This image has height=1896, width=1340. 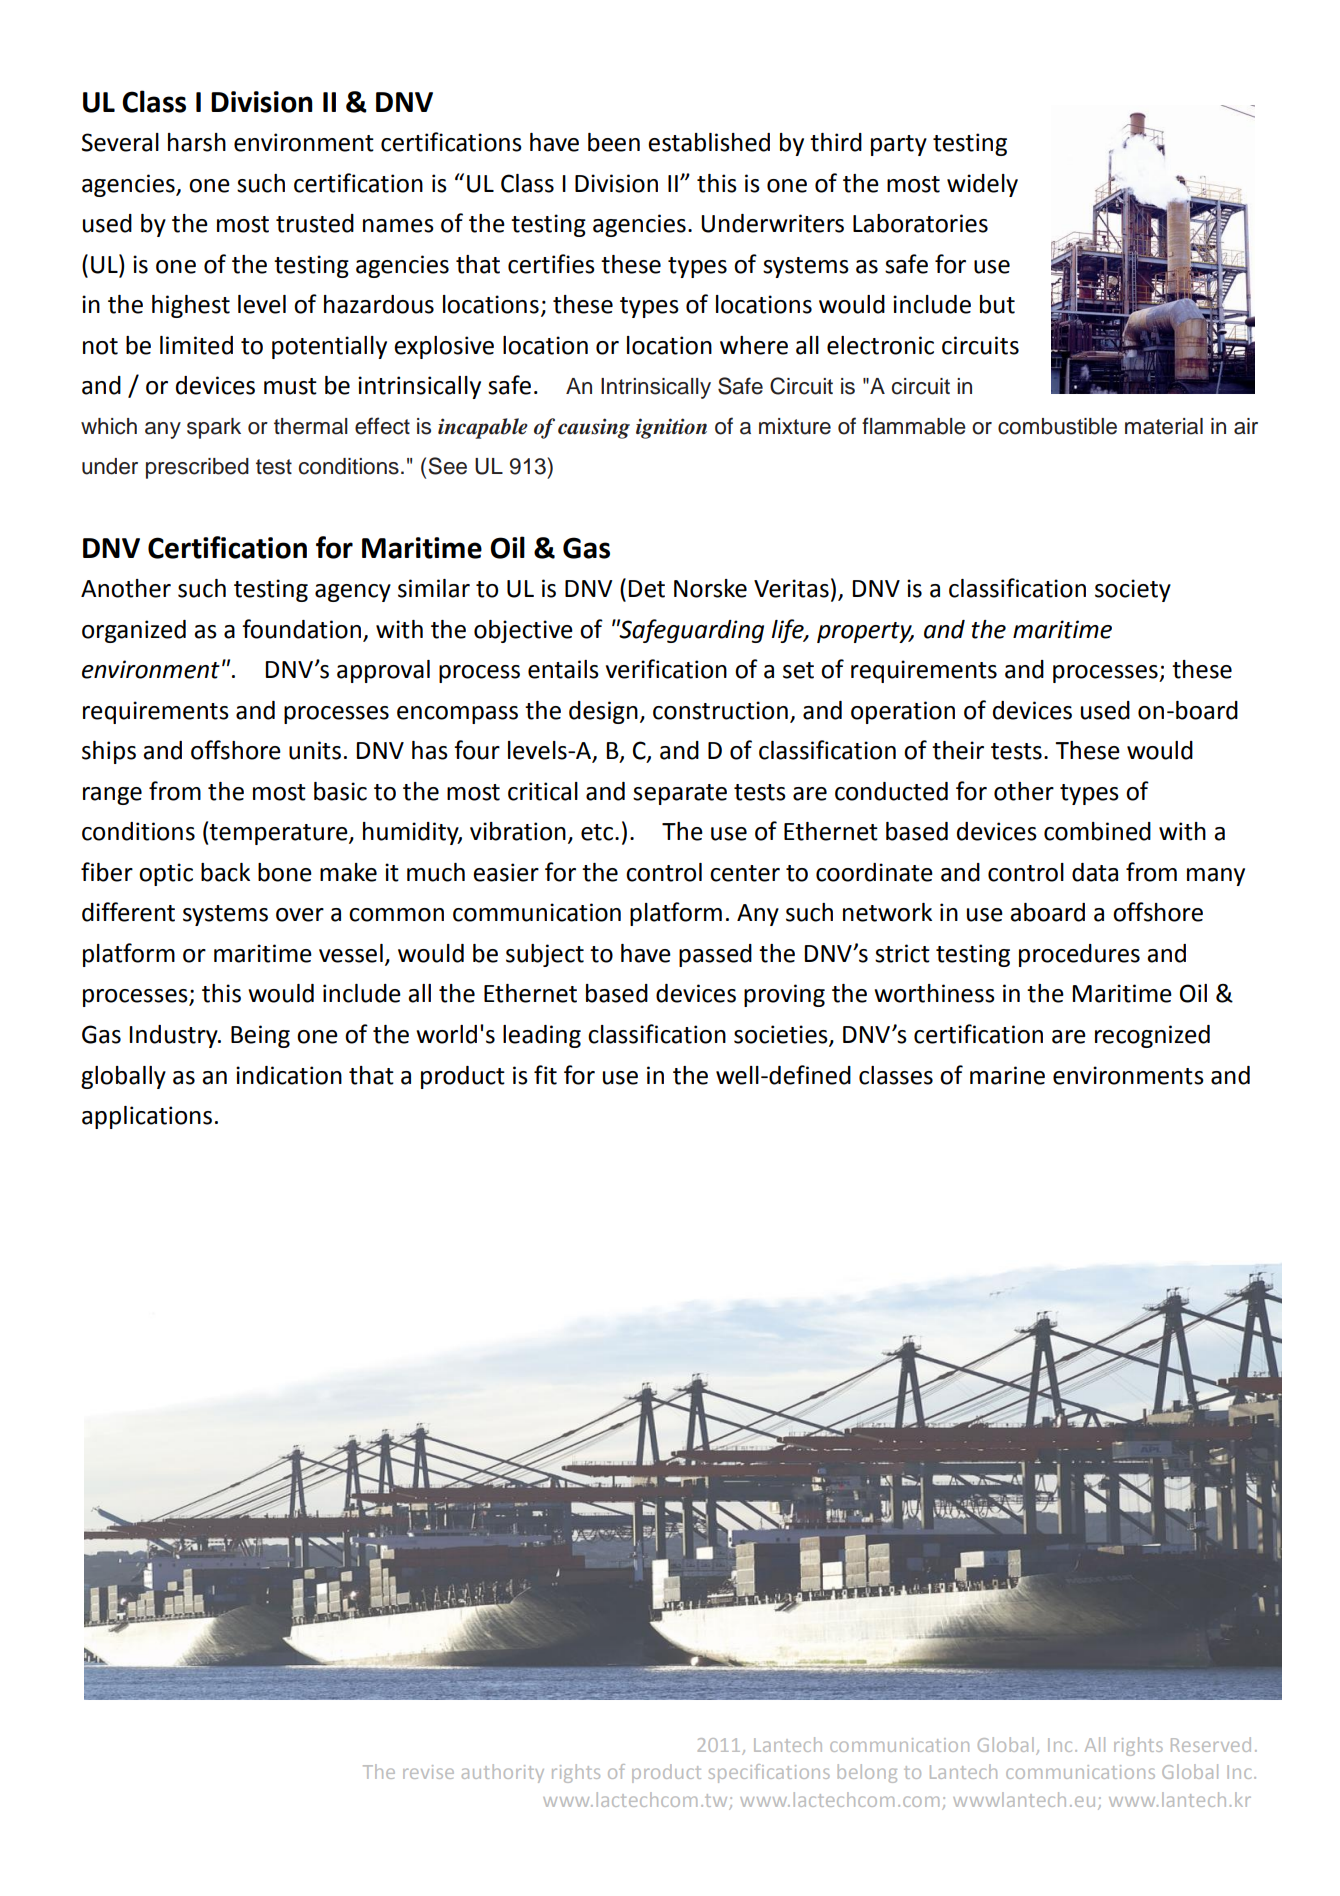 I want to click on widely, so click(x=982, y=185).
